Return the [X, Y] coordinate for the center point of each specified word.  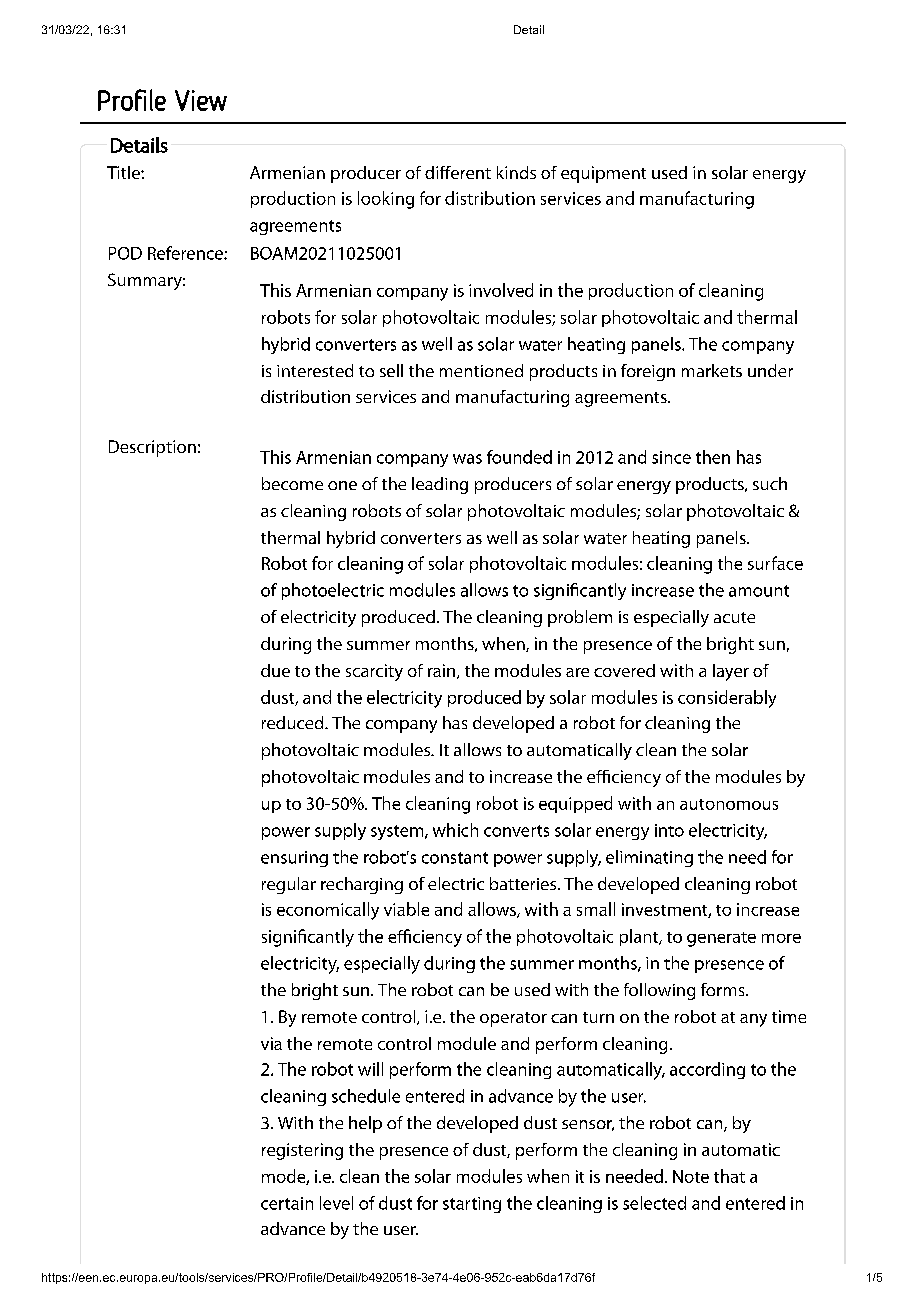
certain [287, 1203]
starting [472, 1205]
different [458, 172]
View [201, 100]
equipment [603, 174]
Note [691, 1176]
